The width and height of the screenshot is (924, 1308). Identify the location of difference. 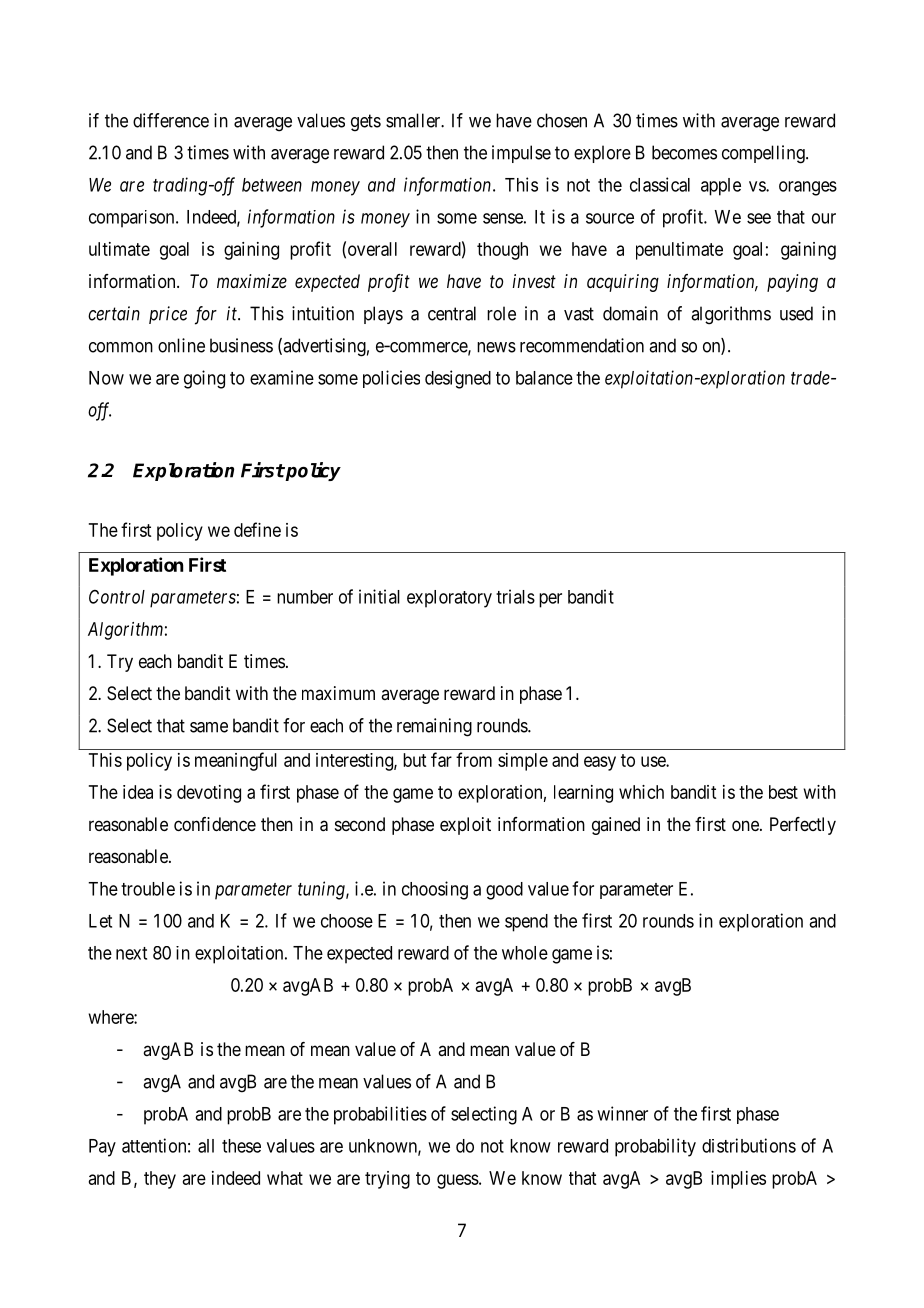
(171, 120).
